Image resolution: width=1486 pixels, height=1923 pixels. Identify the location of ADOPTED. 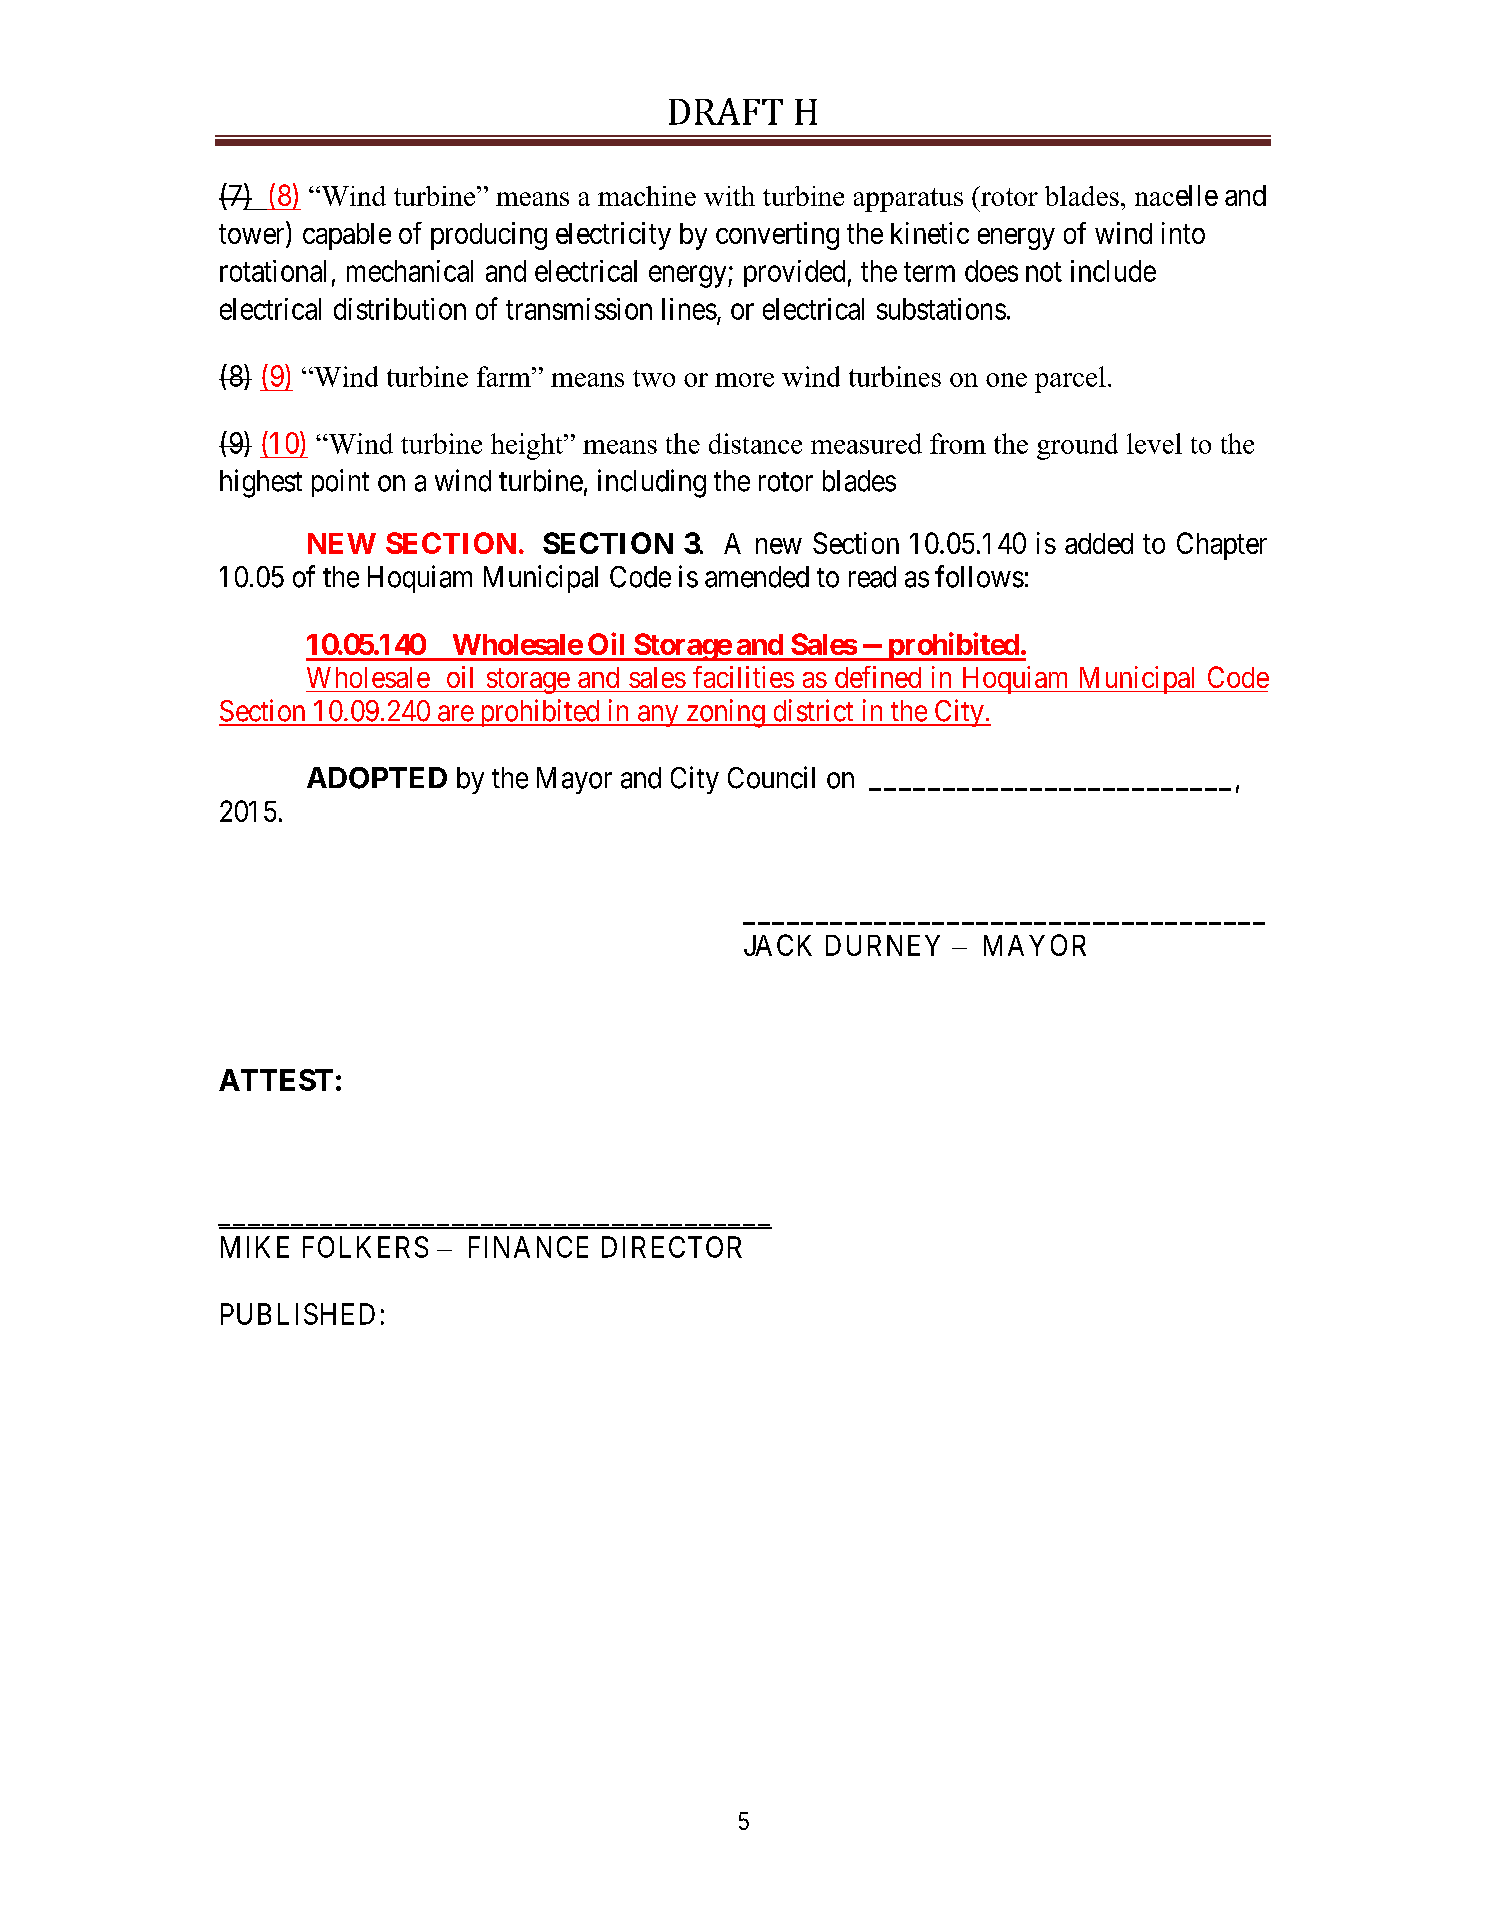
(377, 778).
